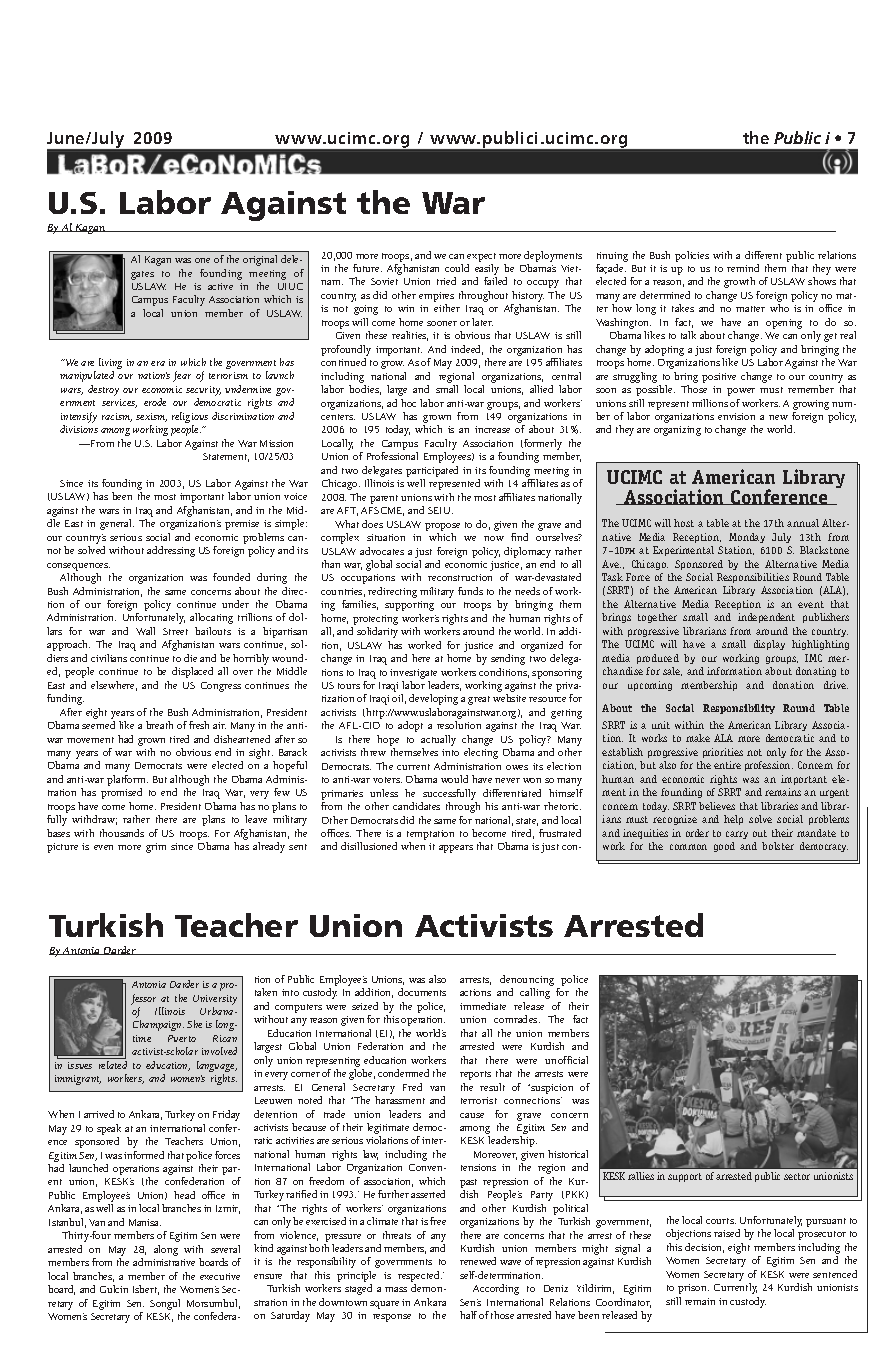 The image size is (887, 1372). What do you see at coordinates (220, 286) in the document?
I see `active` at bounding box center [220, 286].
